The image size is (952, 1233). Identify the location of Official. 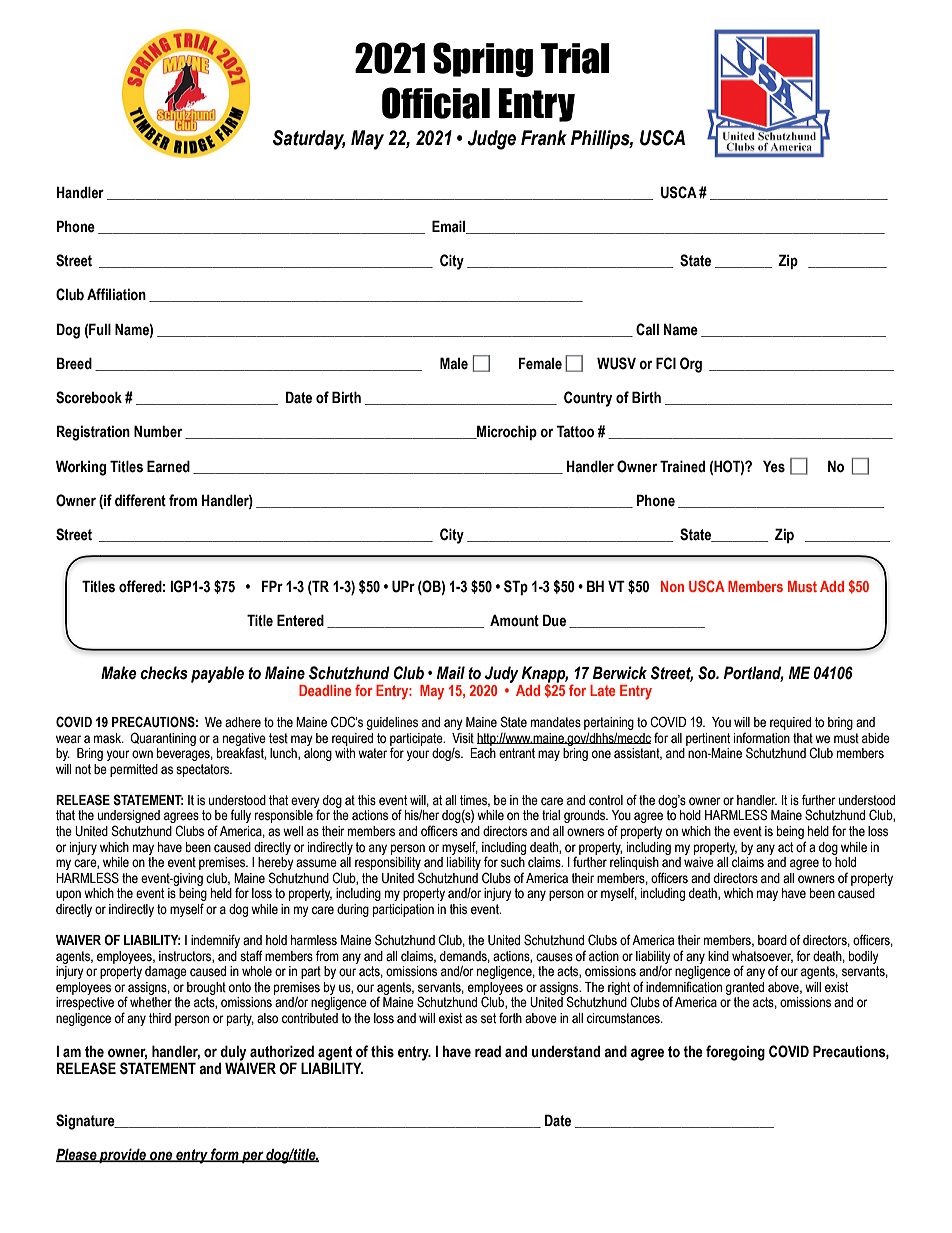
(436, 103).
